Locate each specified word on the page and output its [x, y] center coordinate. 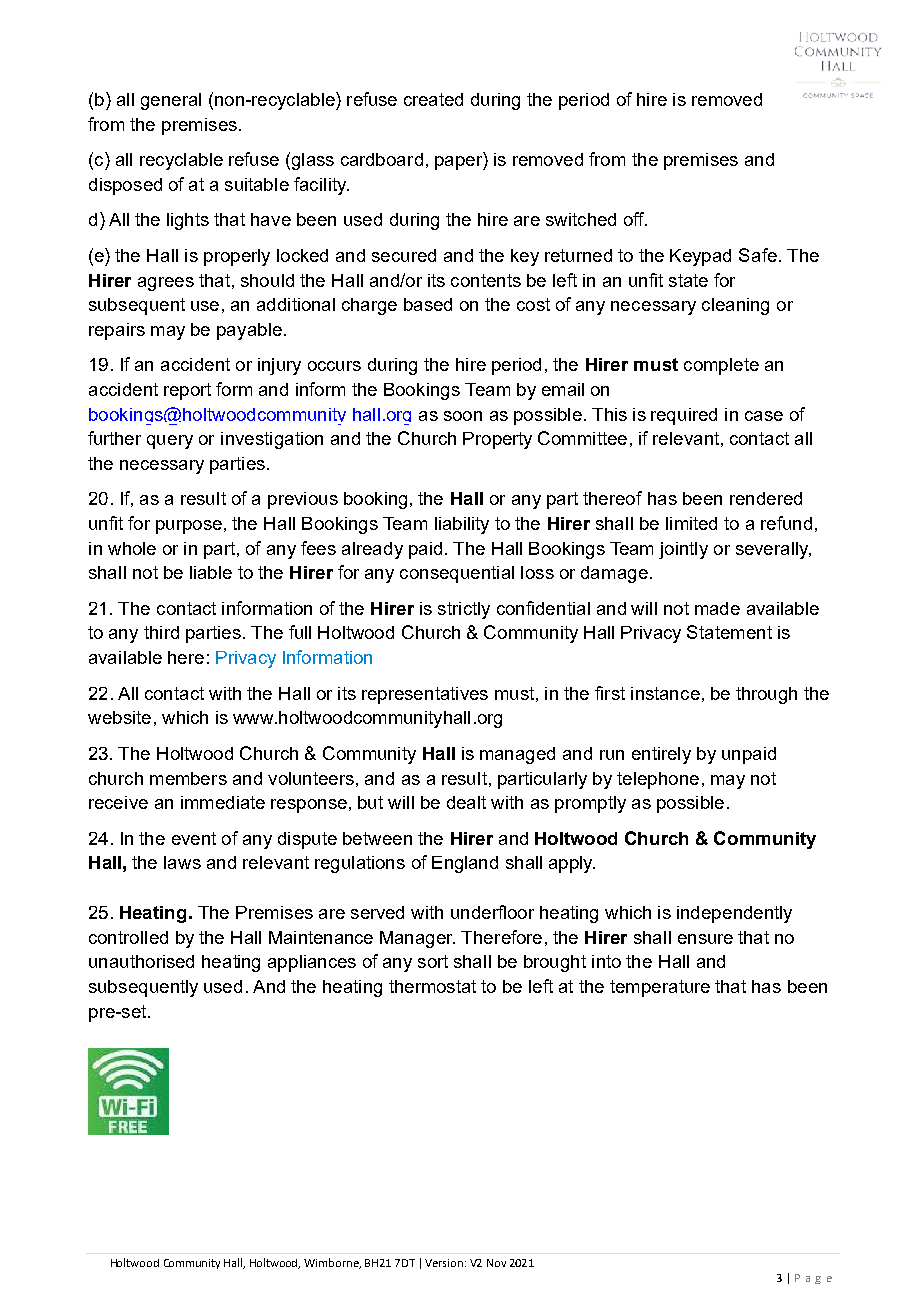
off [635, 219]
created [433, 99]
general [171, 101]
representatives [425, 695]
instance [665, 693]
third [161, 632]
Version [444, 1263]
